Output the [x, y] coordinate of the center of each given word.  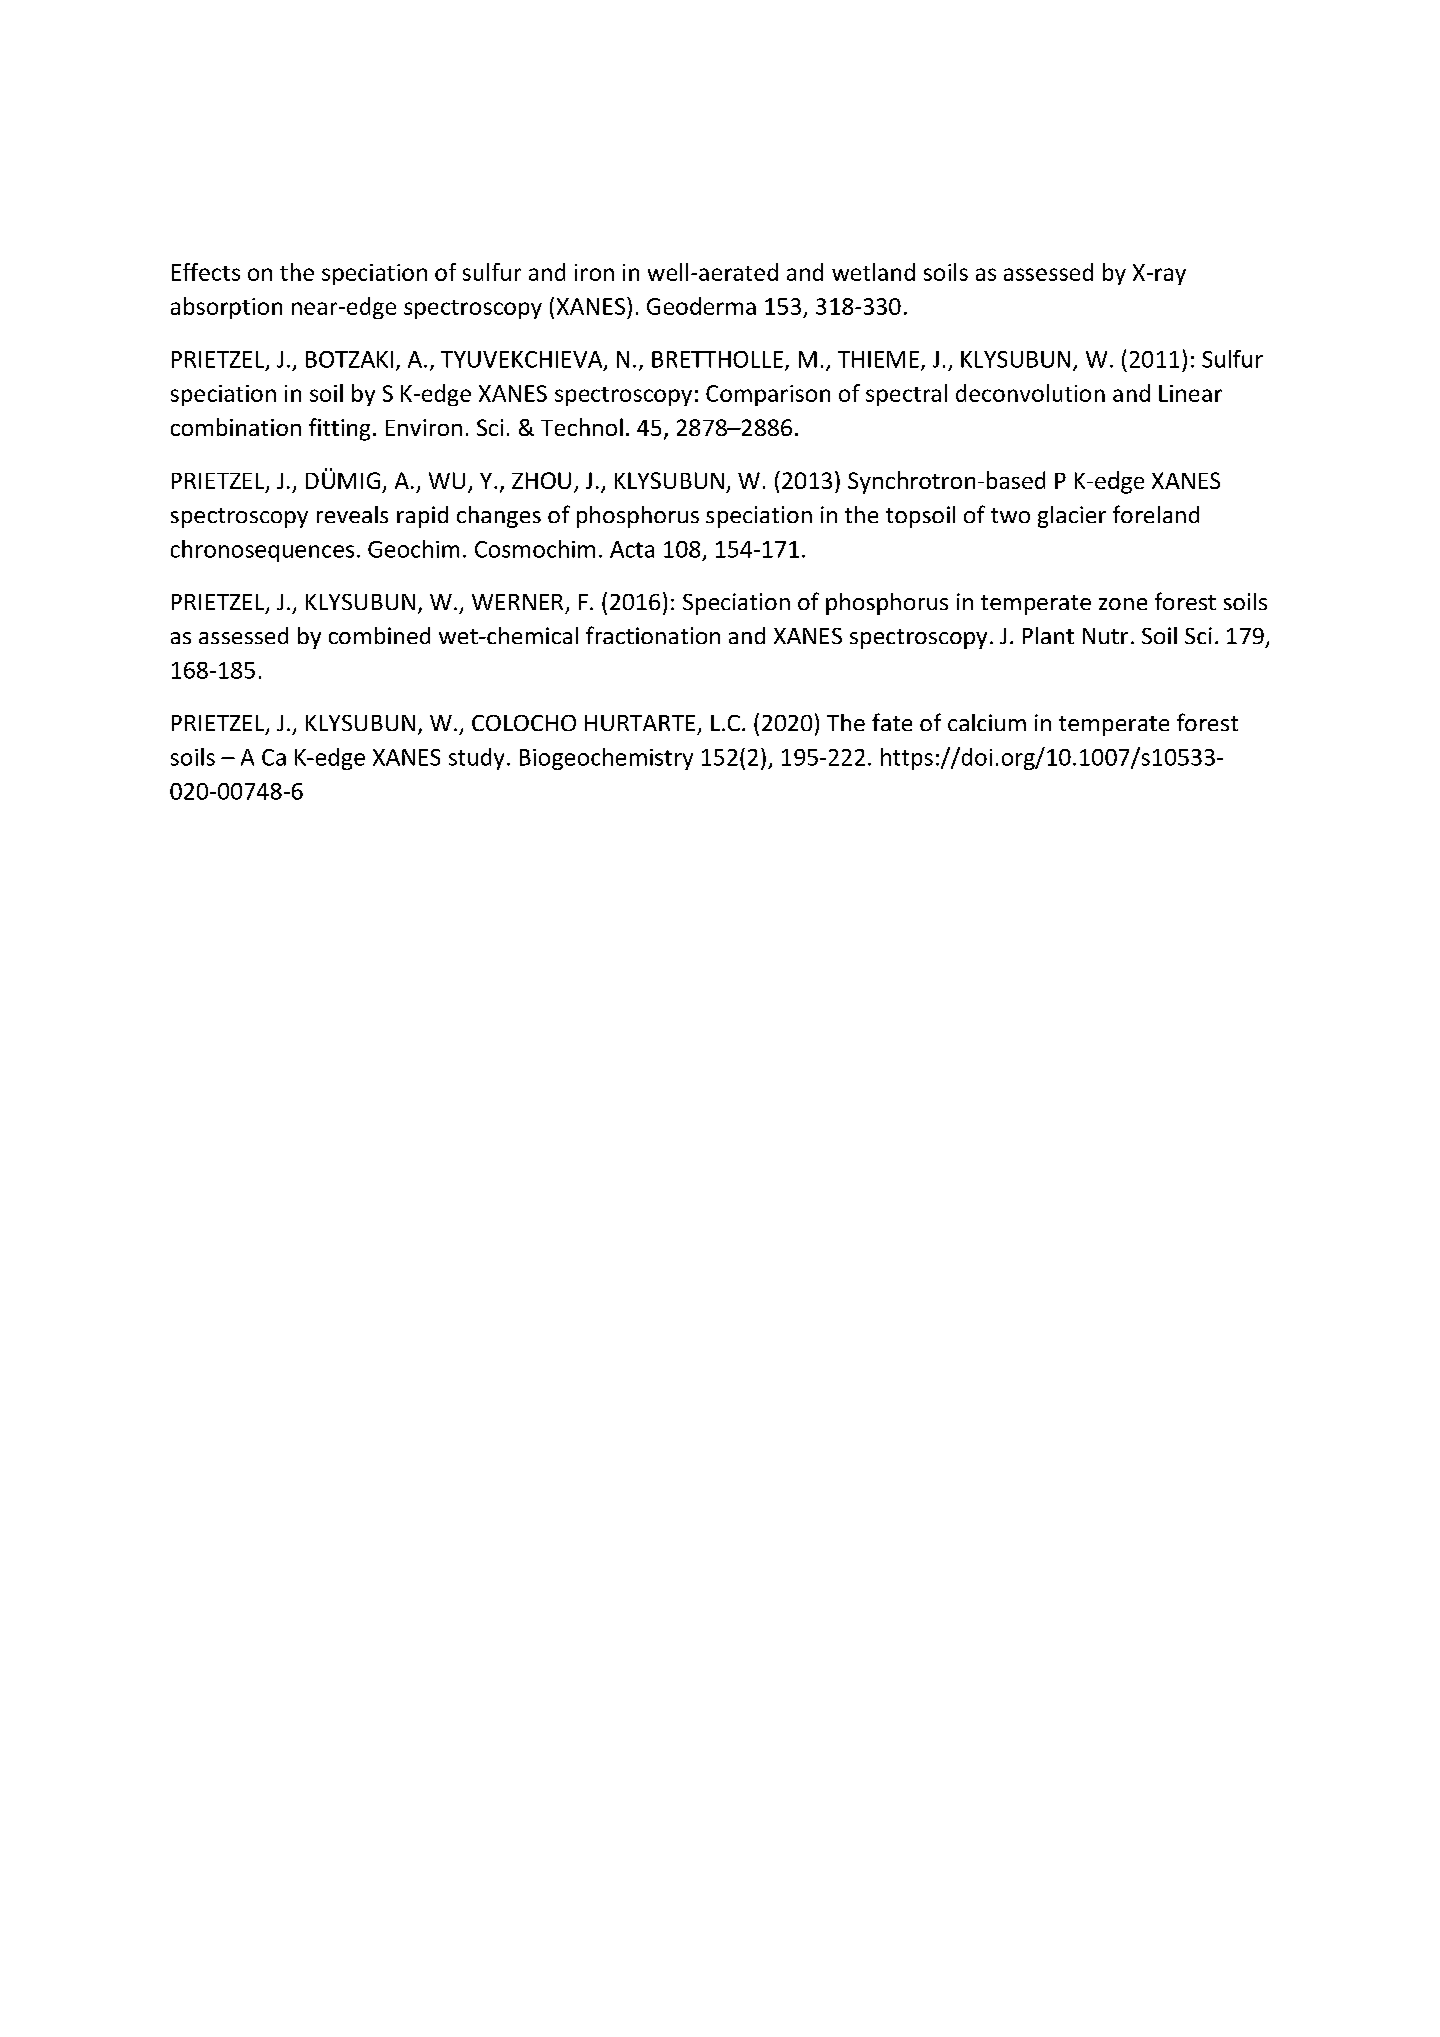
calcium [987, 722]
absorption [226, 308]
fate [892, 722]
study [476, 759]
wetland [873, 272]
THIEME [878, 359]
